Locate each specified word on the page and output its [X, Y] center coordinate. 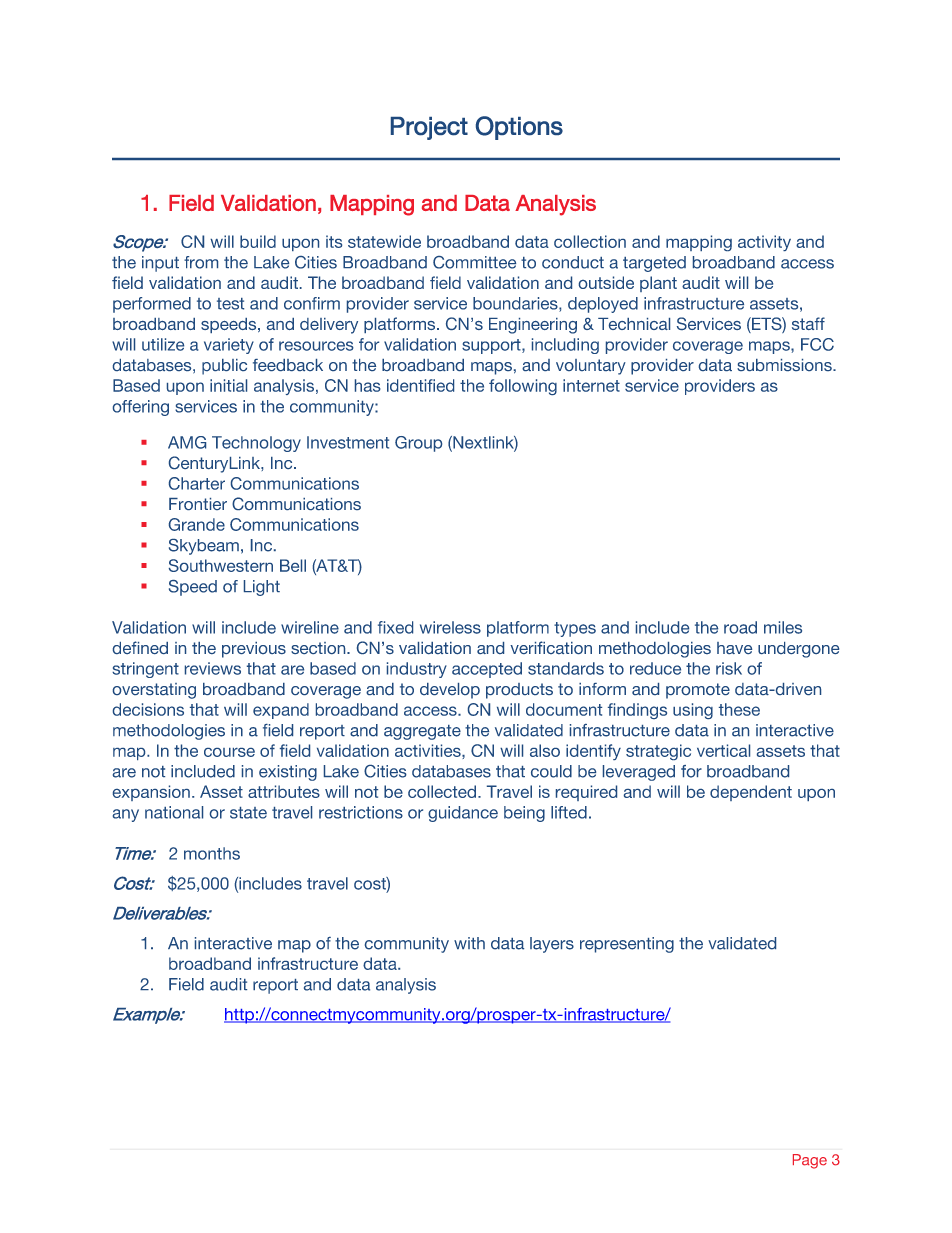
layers [552, 945]
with [469, 943]
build [258, 241]
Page [810, 1161]
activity [764, 243]
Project [429, 128]
